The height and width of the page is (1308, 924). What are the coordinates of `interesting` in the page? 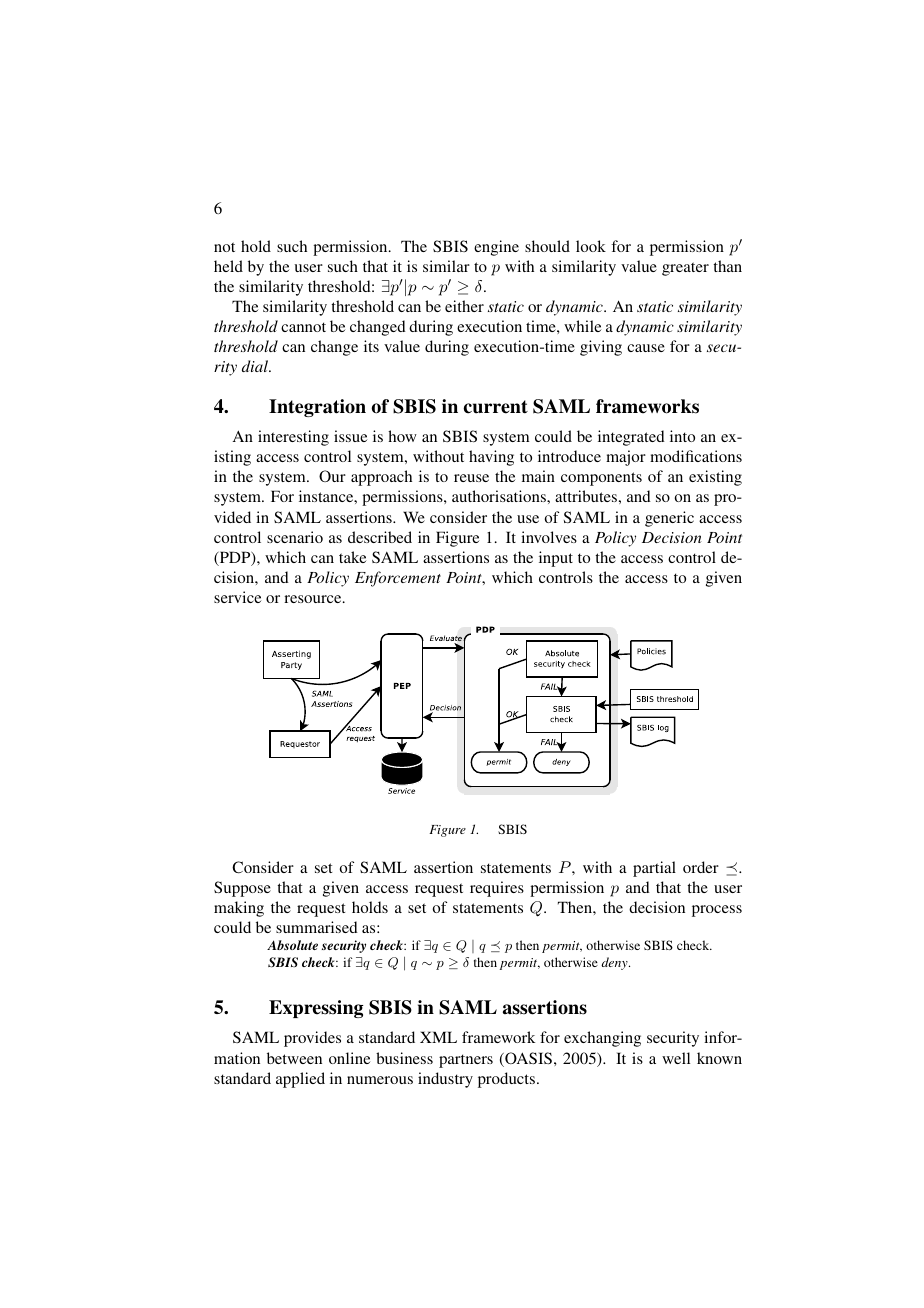 It's located at (293, 438).
